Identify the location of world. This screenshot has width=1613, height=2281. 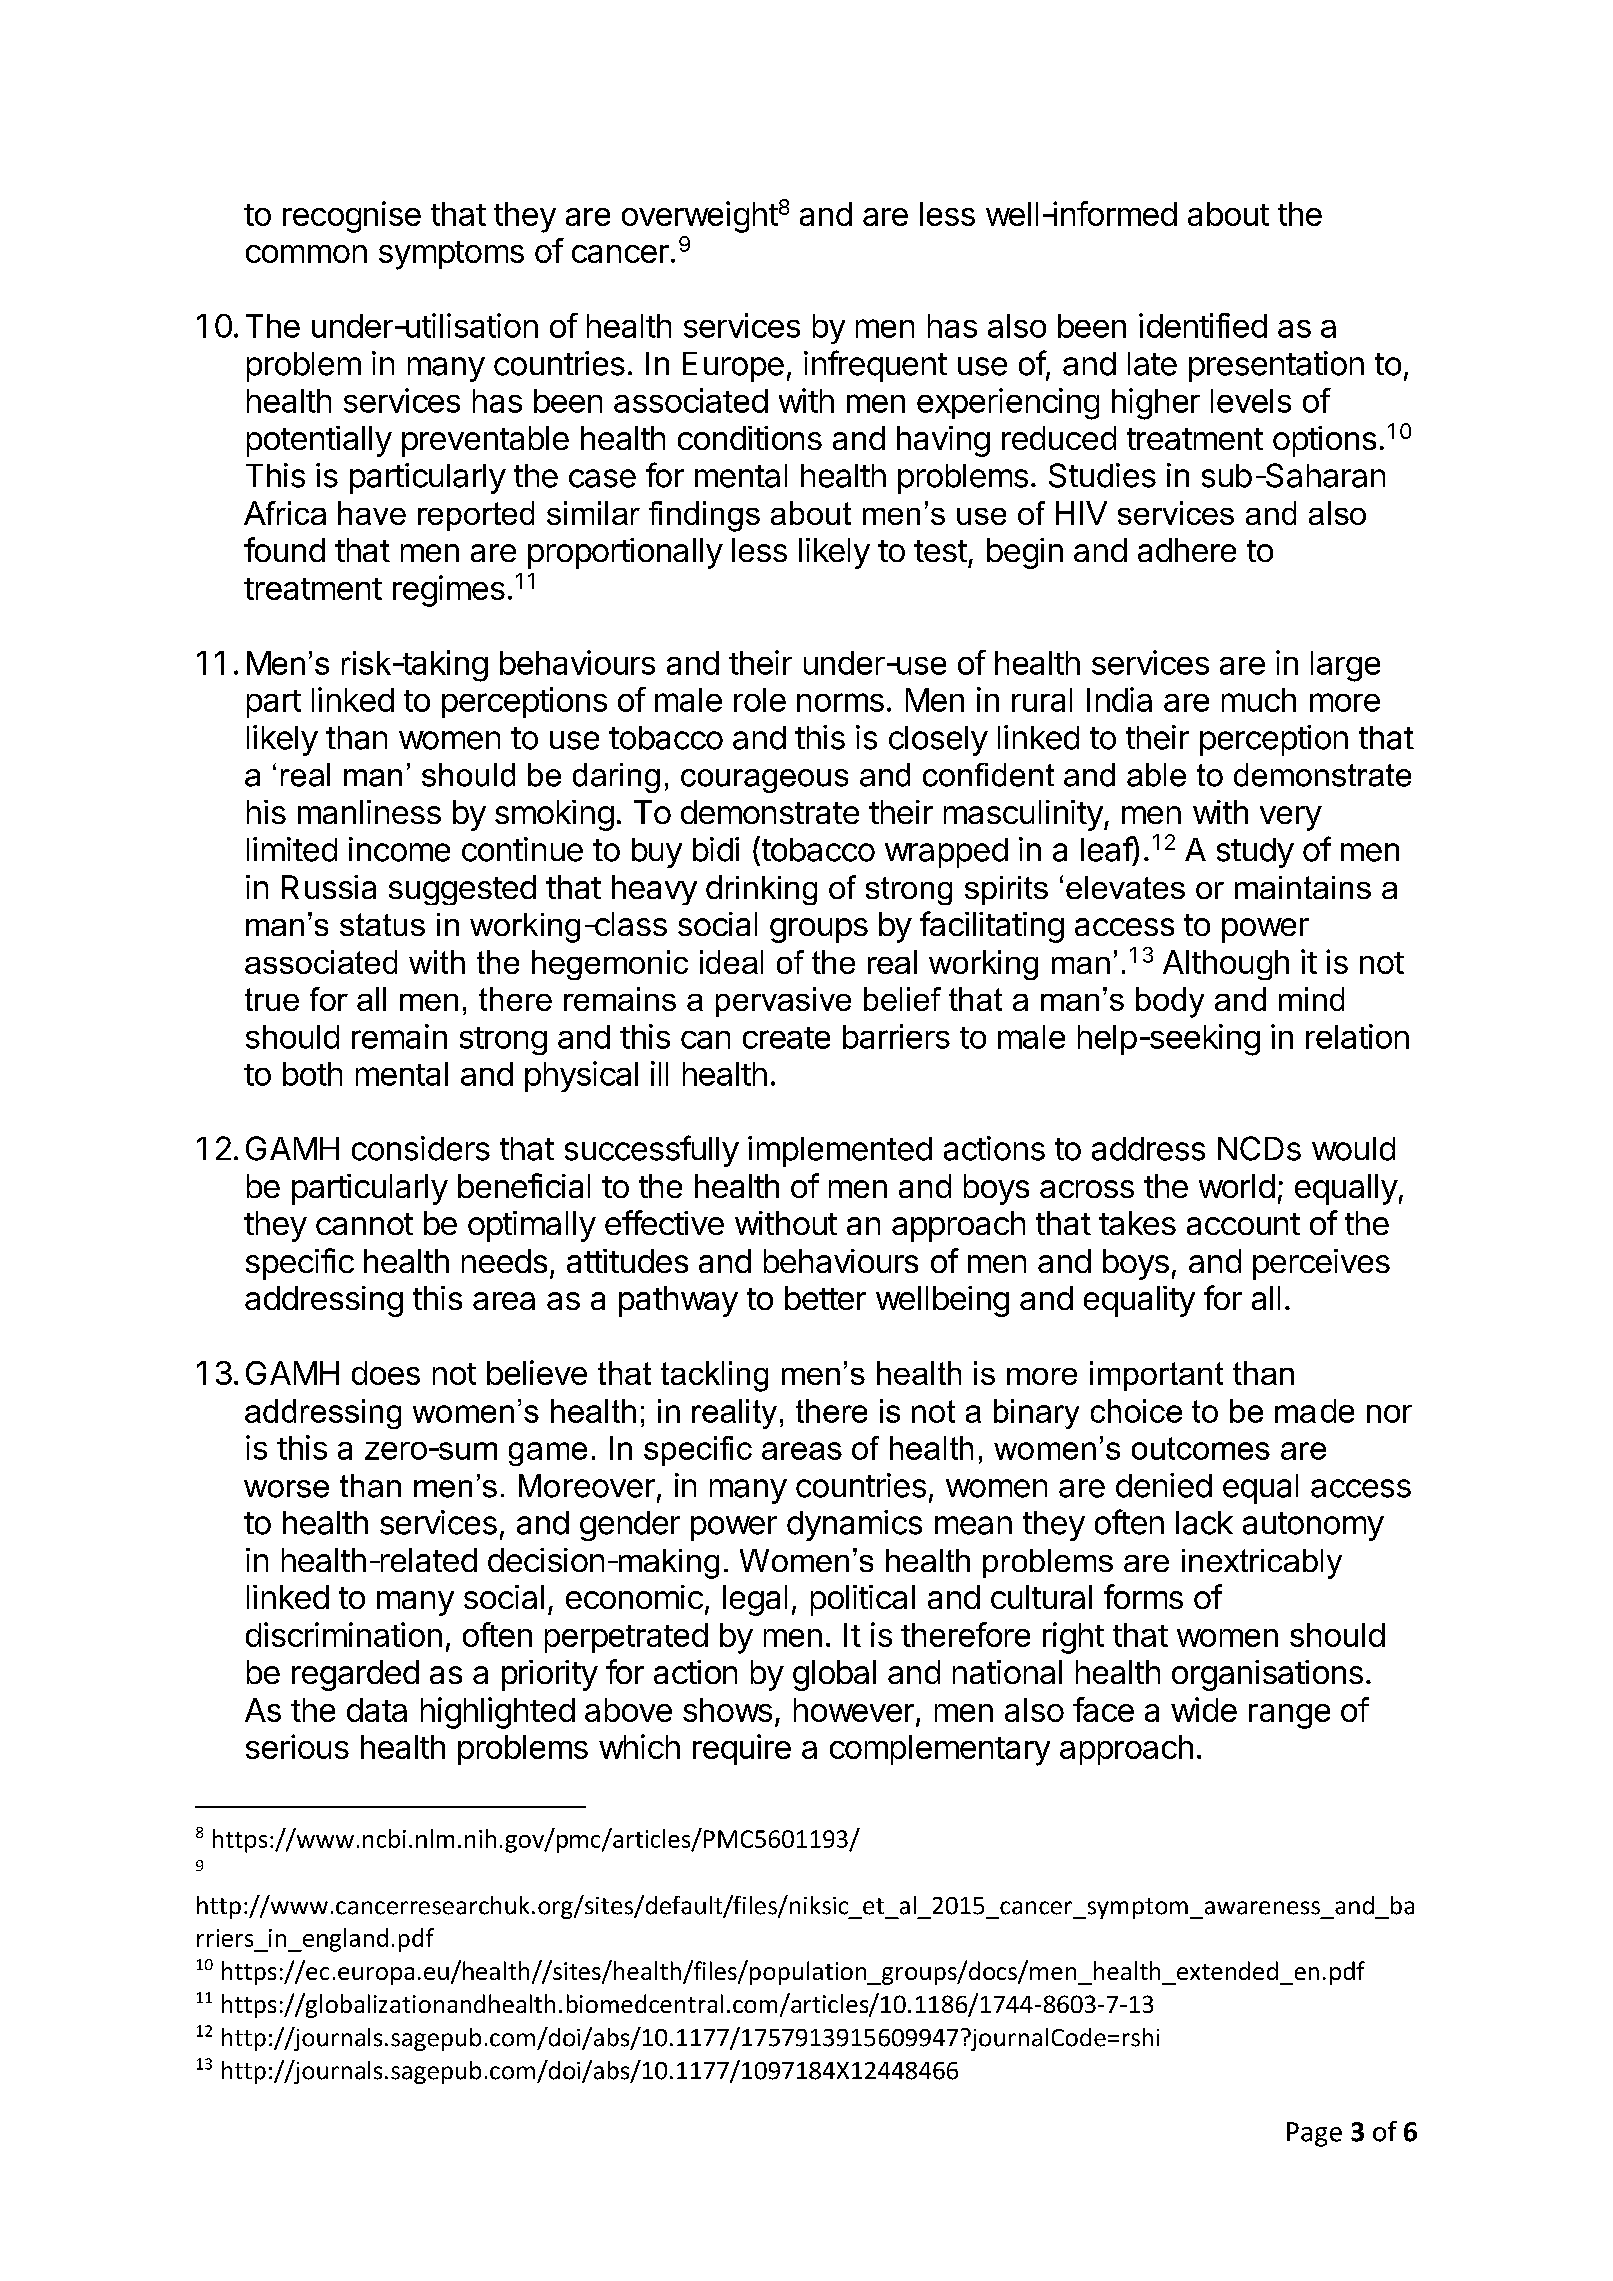
(1237, 1186).
